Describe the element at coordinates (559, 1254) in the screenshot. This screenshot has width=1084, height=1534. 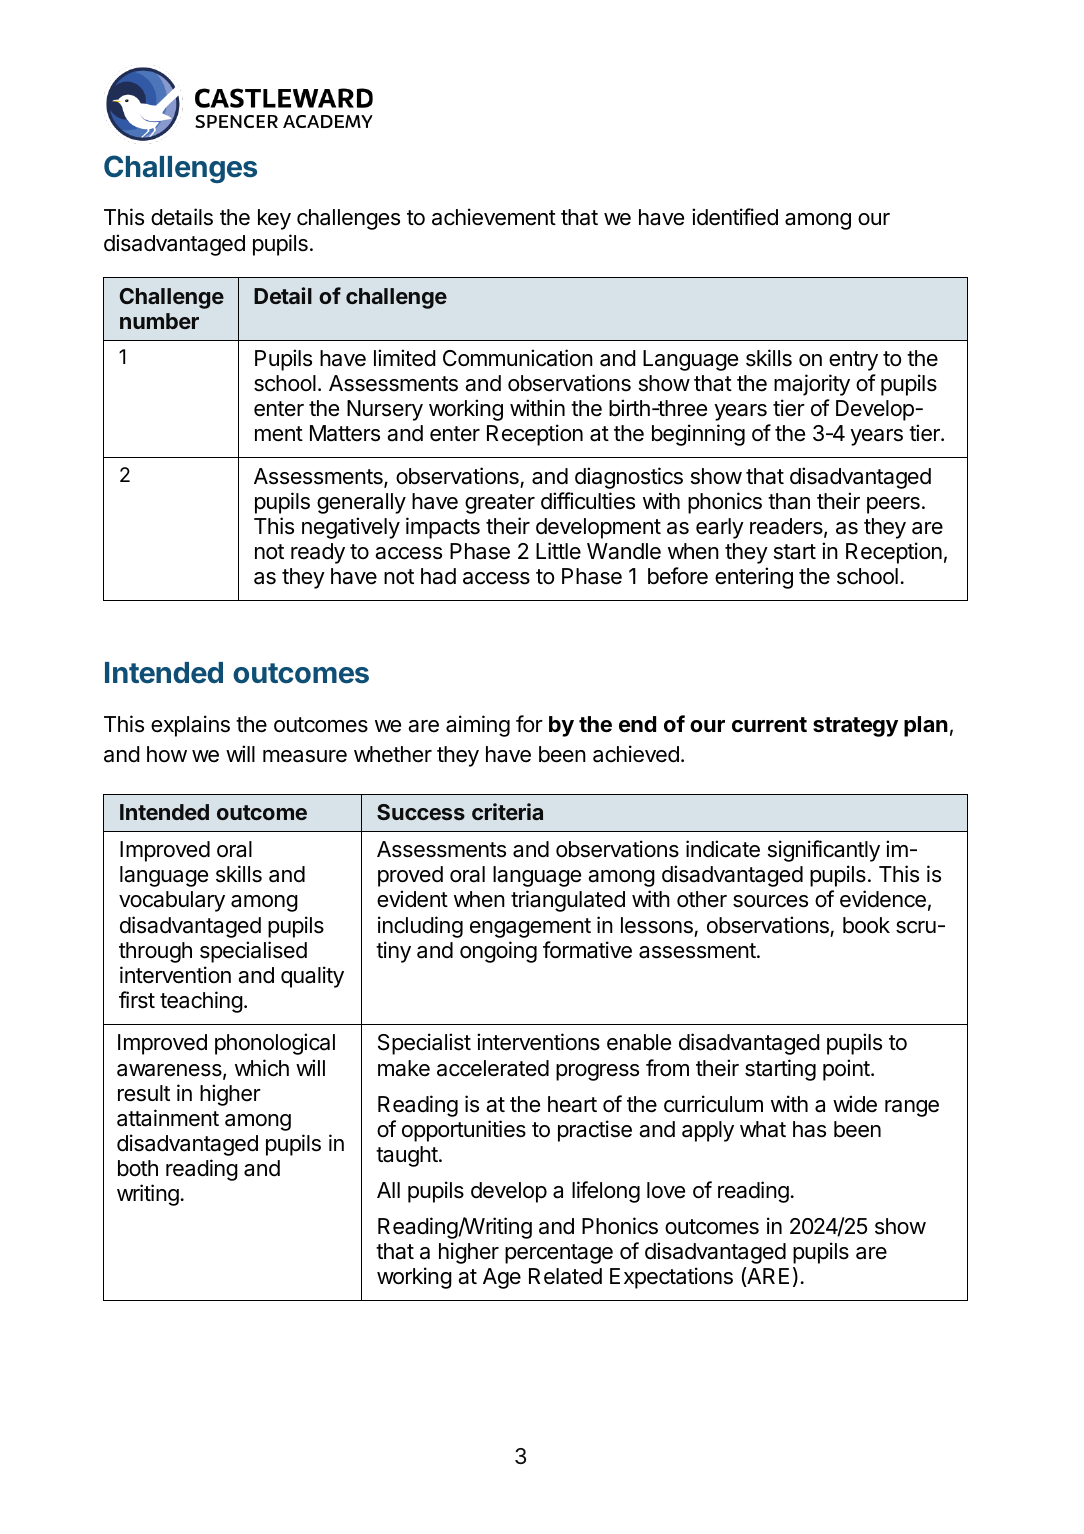
I see `percentage` at that location.
